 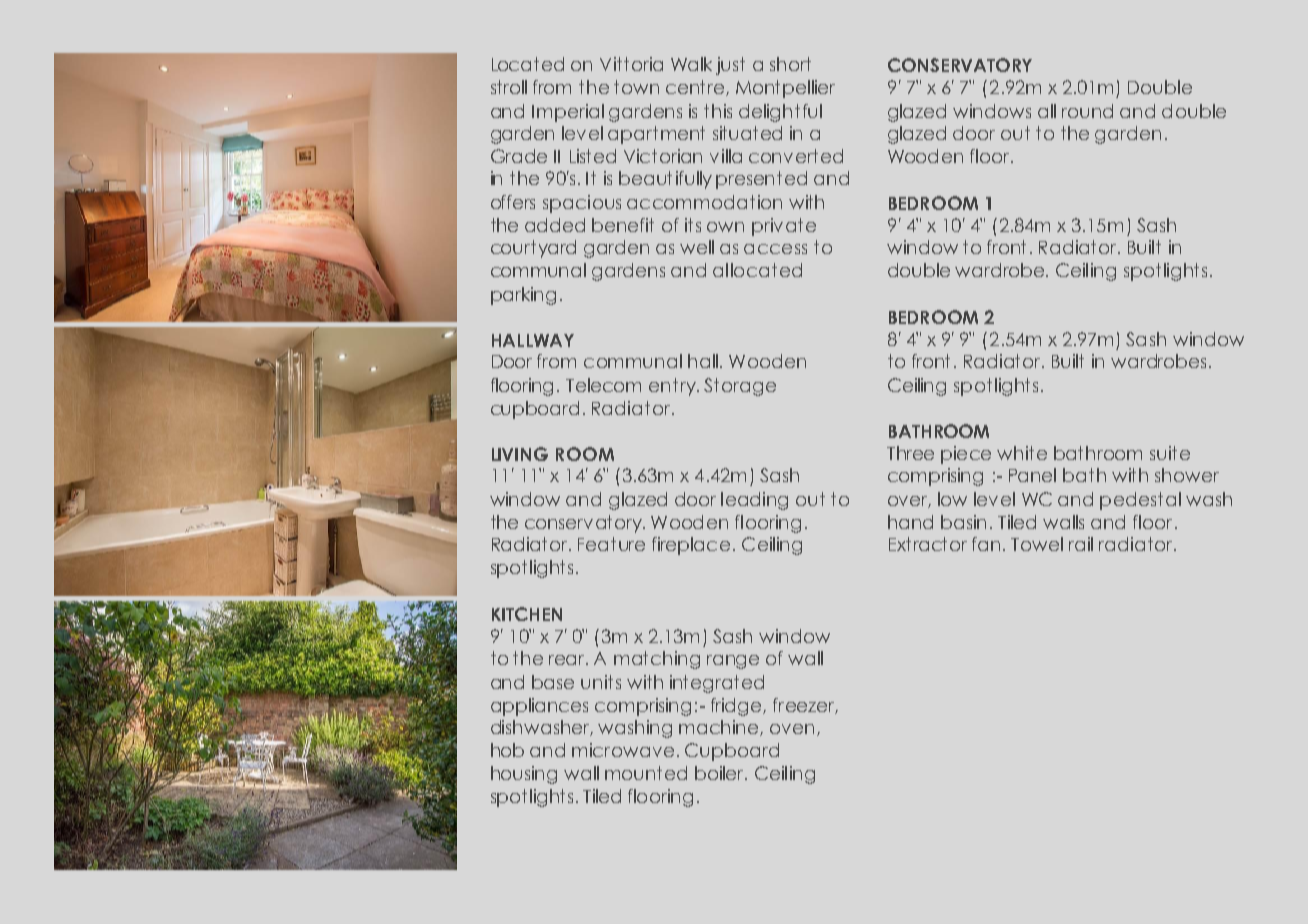 What do you see at coordinates (775, 249) in the screenshot?
I see `access` at bounding box center [775, 249].
